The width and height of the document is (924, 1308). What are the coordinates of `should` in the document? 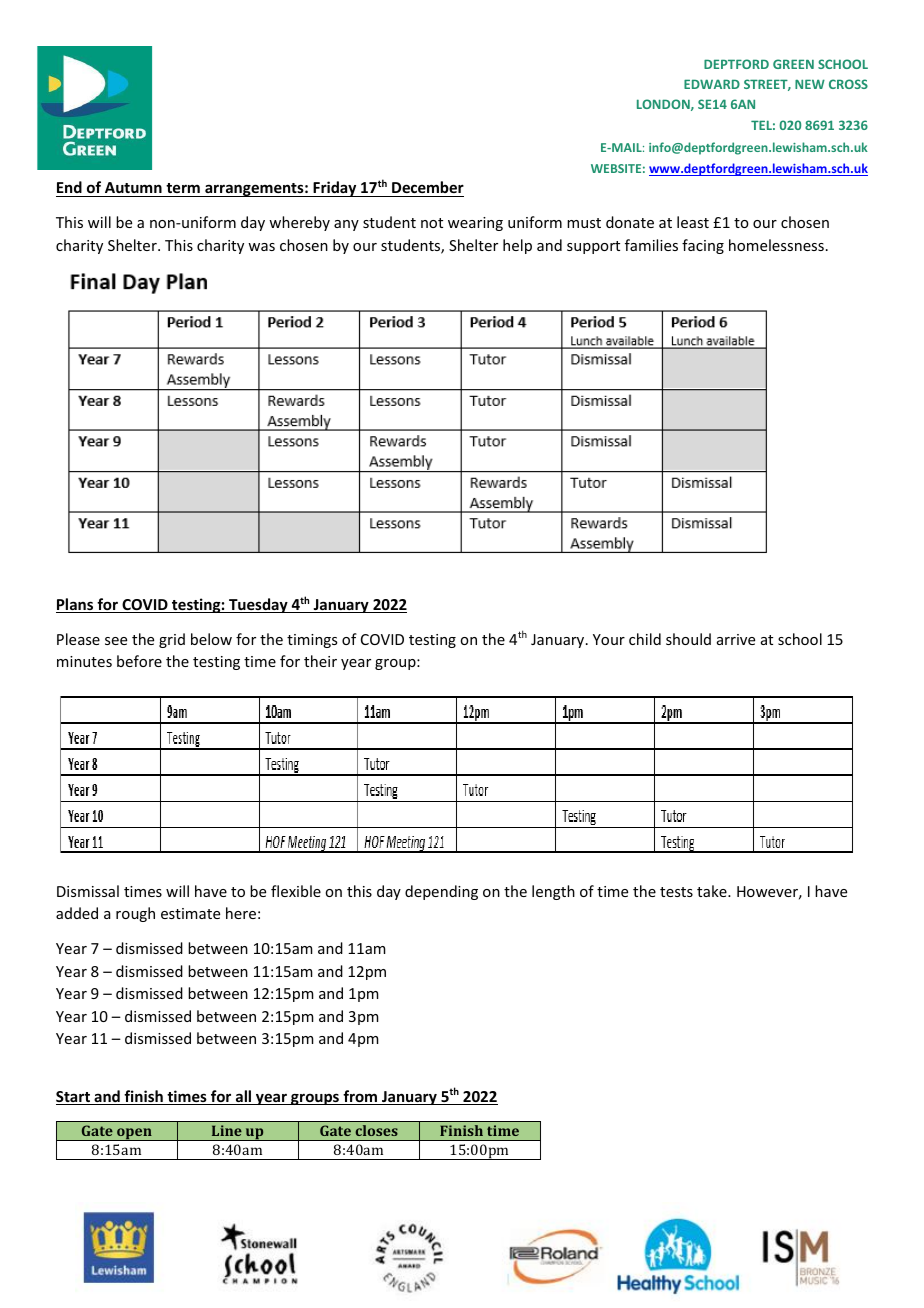 It's located at (688, 639).
